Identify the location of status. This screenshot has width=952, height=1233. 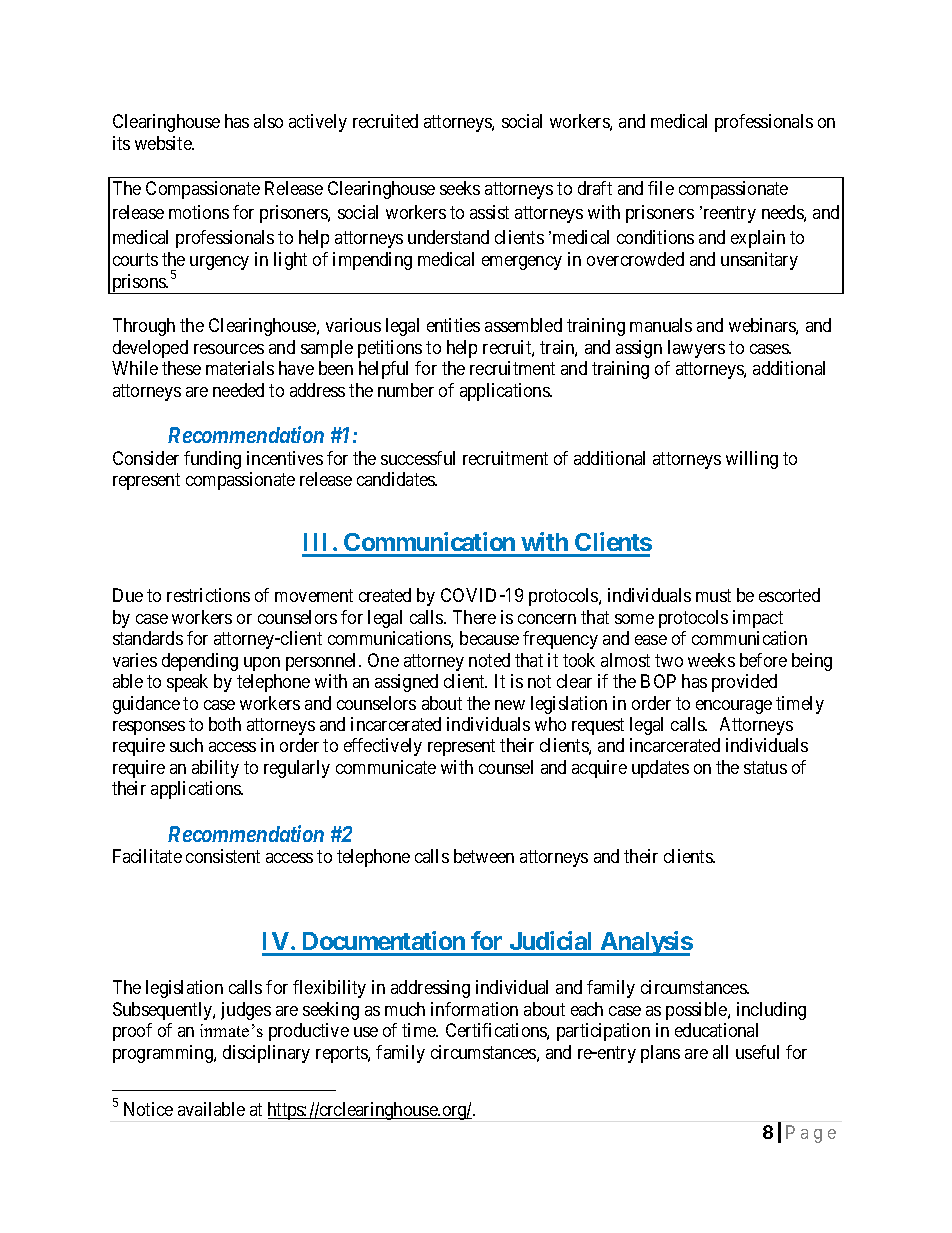
(765, 767).
